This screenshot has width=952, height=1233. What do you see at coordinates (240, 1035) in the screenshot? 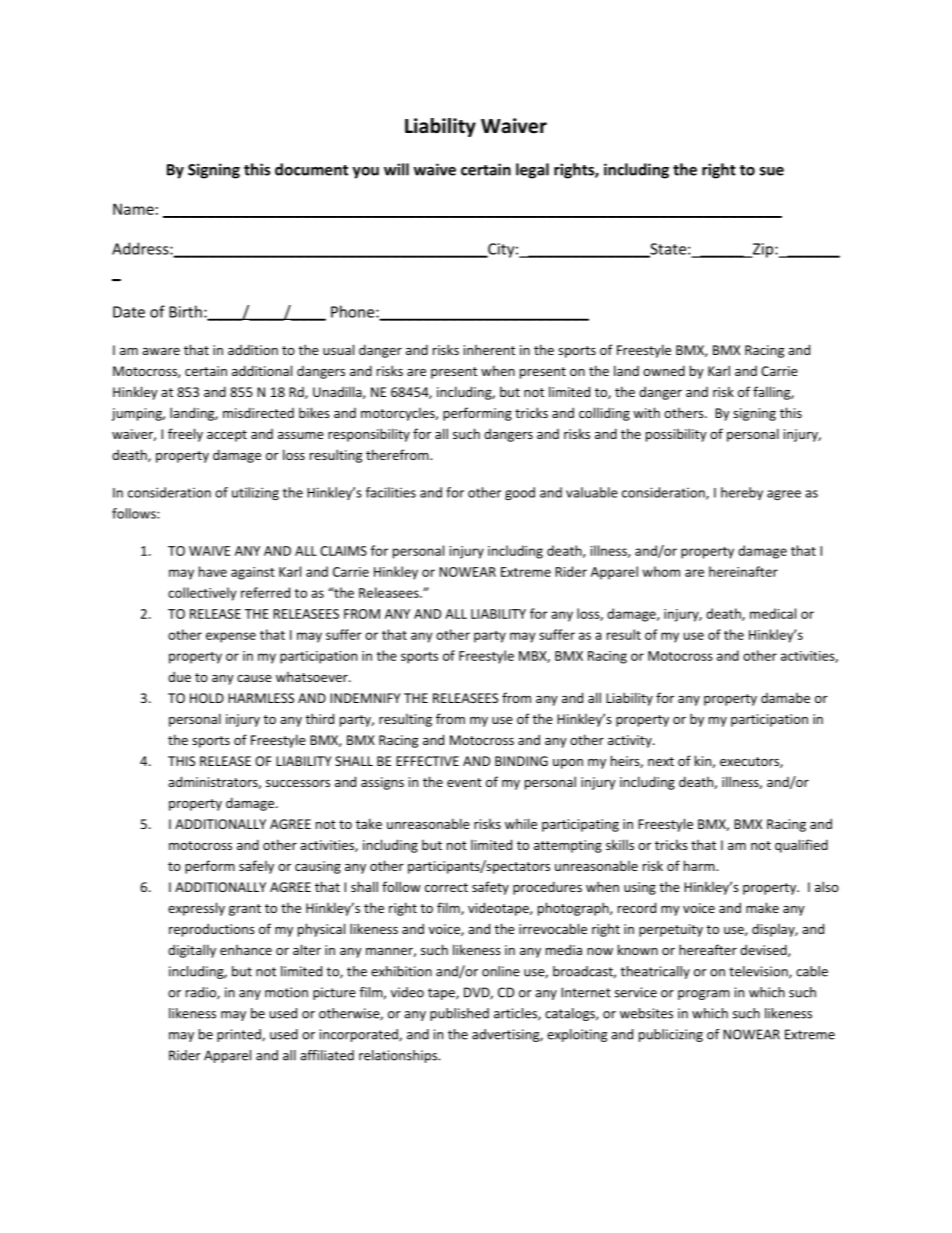
I see `printed` at bounding box center [240, 1035].
